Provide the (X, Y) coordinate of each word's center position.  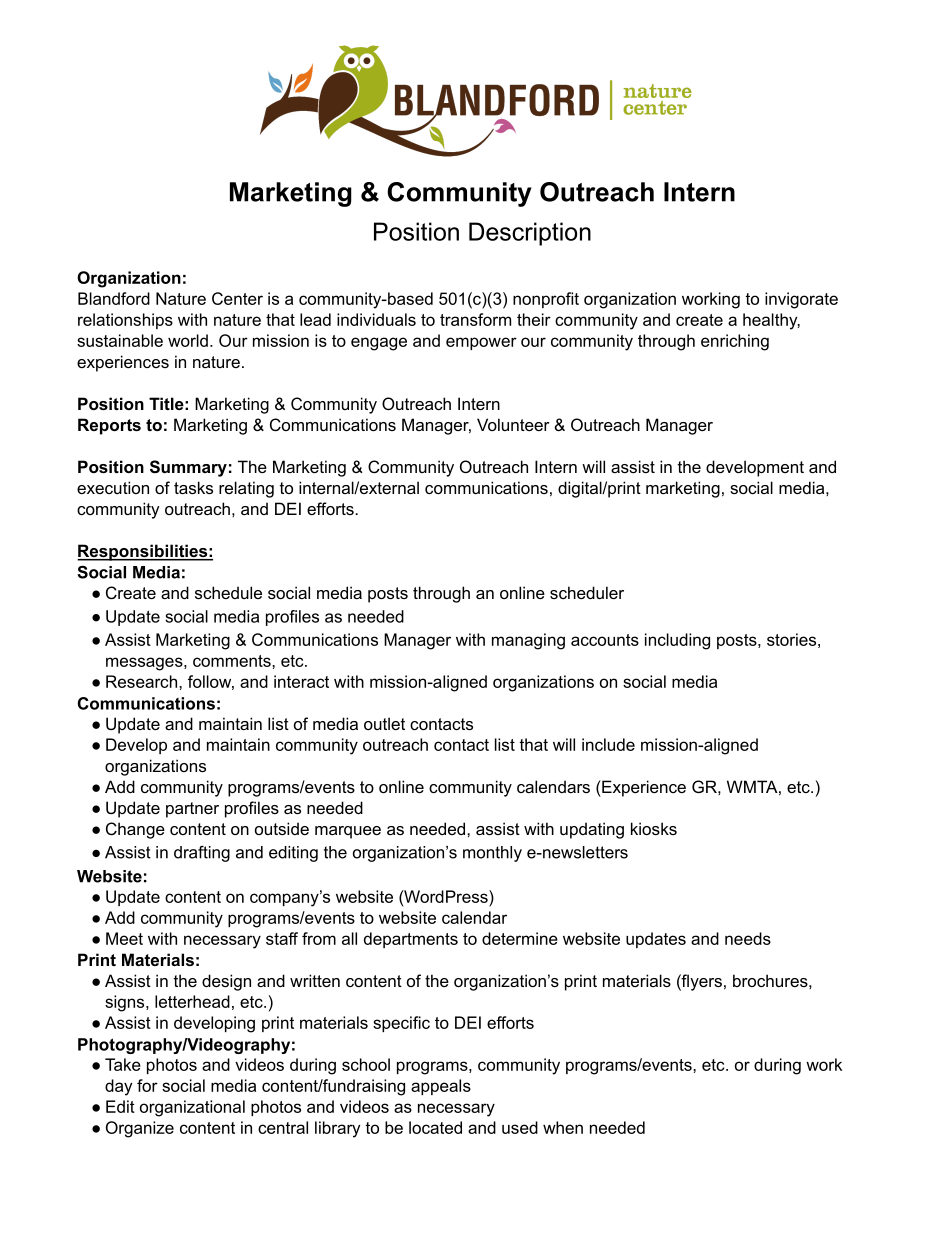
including (677, 641)
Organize (140, 1129)
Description (530, 234)
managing (528, 641)
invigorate (801, 300)
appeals (441, 1087)
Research (141, 681)
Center (237, 298)
